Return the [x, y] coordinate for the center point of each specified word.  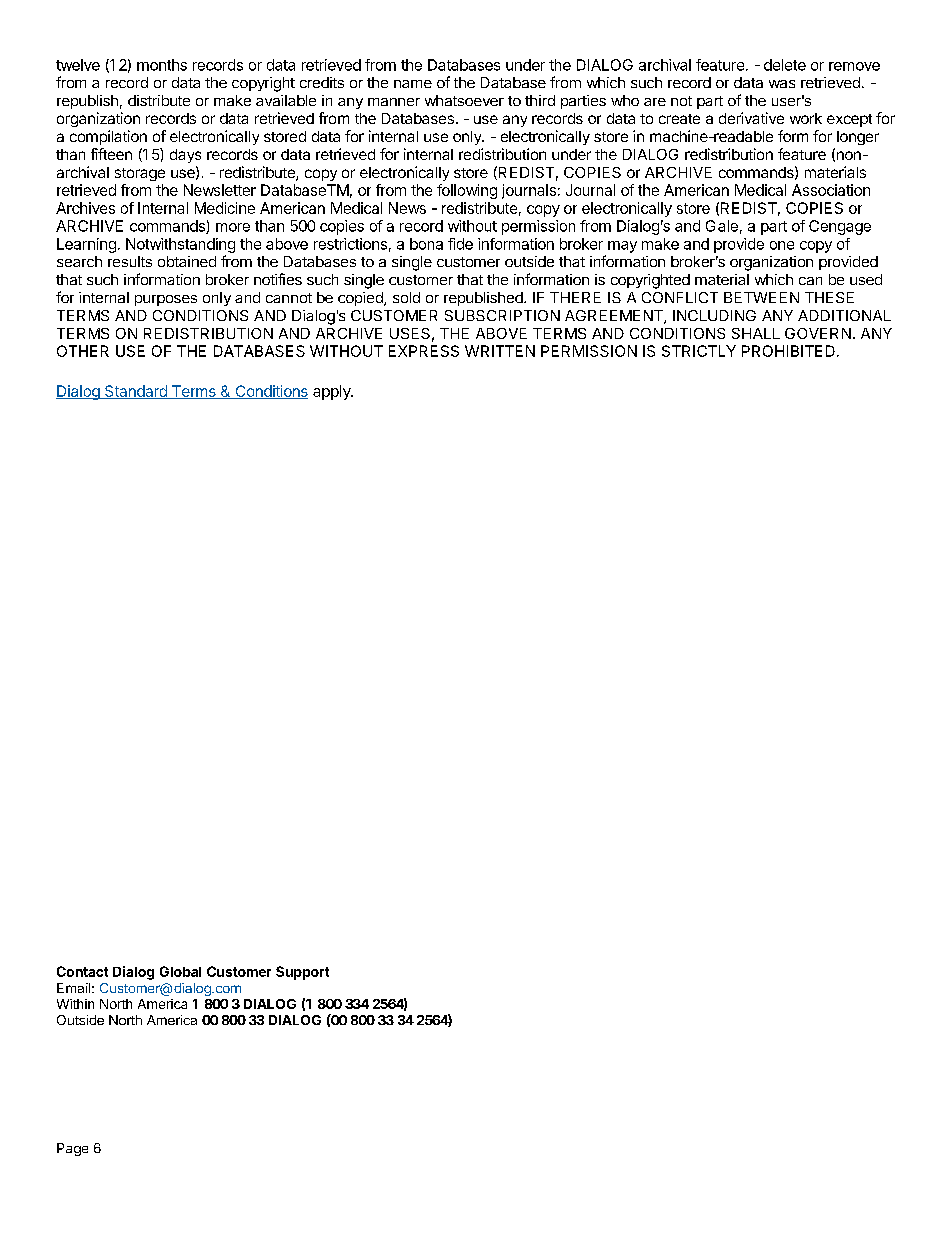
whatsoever [464, 100]
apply [332, 392]
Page [72, 1149]
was [782, 84]
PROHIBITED [788, 351]
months [162, 65]
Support [302, 973]
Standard [136, 392]
